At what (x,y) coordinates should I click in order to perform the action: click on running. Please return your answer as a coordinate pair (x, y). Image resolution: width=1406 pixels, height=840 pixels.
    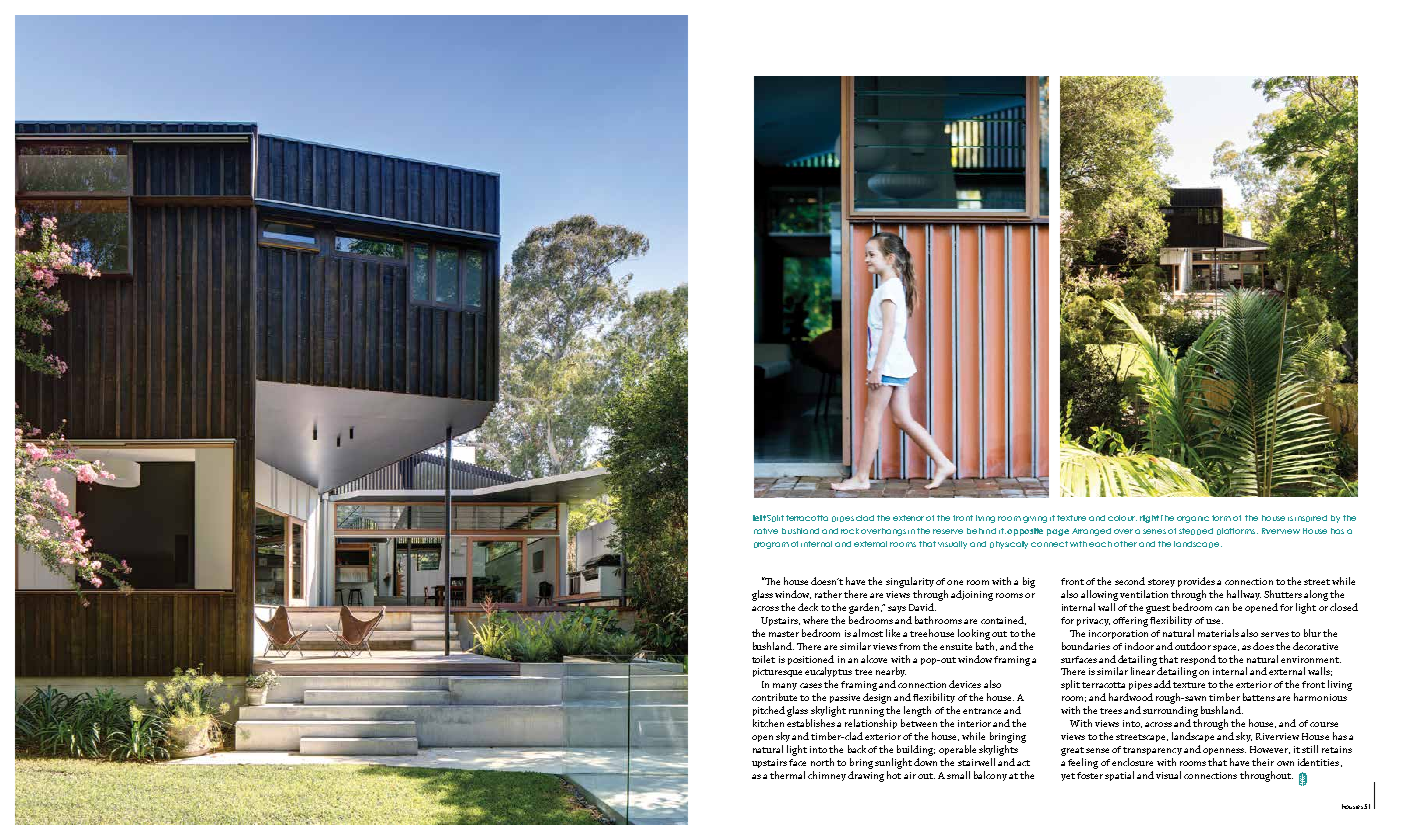
    Looking at the image, I should click on (866, 712).
